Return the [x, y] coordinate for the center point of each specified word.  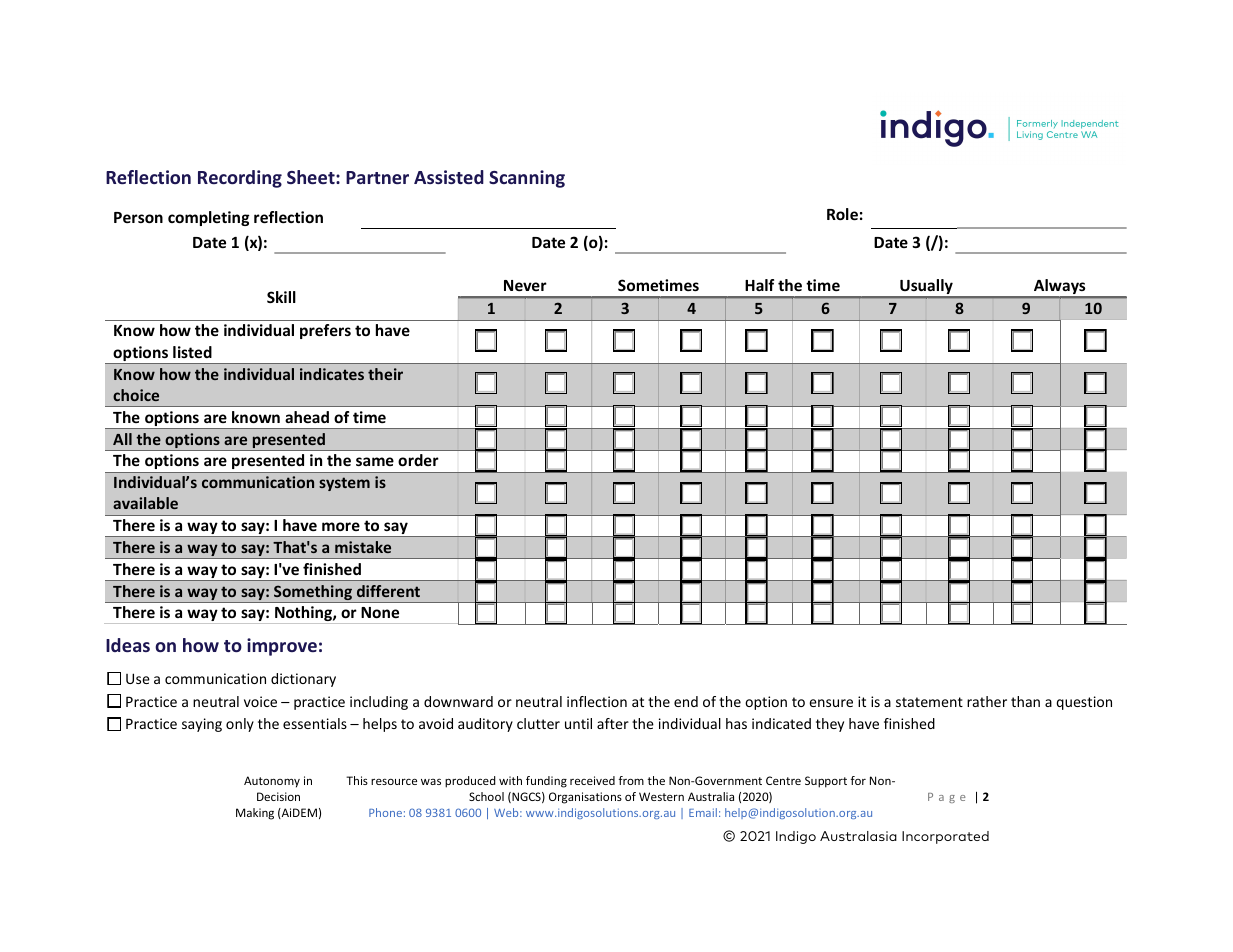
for [858, 780]
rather [987, 701]
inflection [597, 701]
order [418, 460]
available [145, 503]
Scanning [527, 179]
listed [192, 352]
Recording [240, 179]
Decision [278, 796]
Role [842, 214]
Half [759, 285]
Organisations [585, 798]
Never [525, 285]
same [375, 461]
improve [282, 647]
